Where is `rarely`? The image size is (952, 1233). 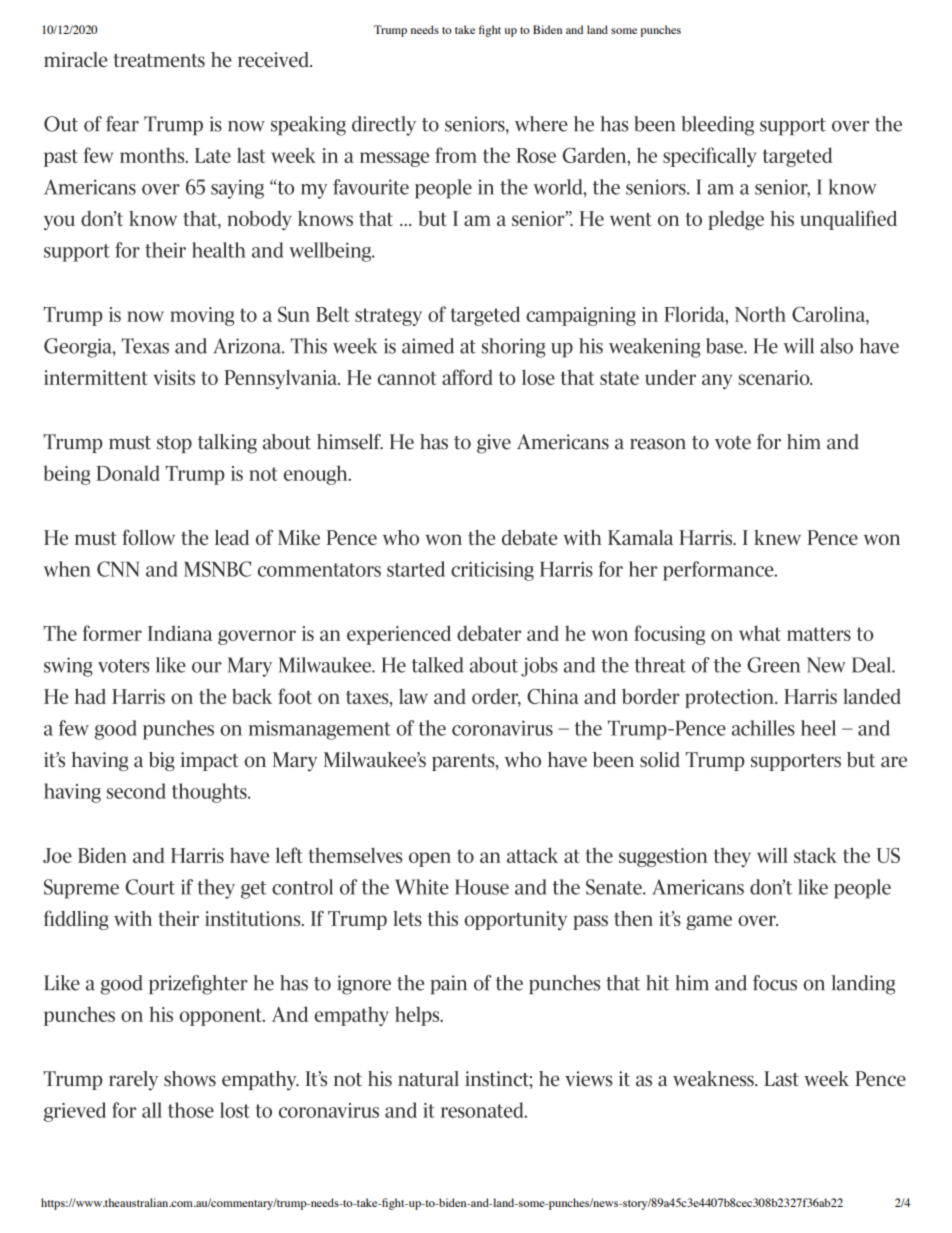
rarely is located at coordinates (133, 1081).
